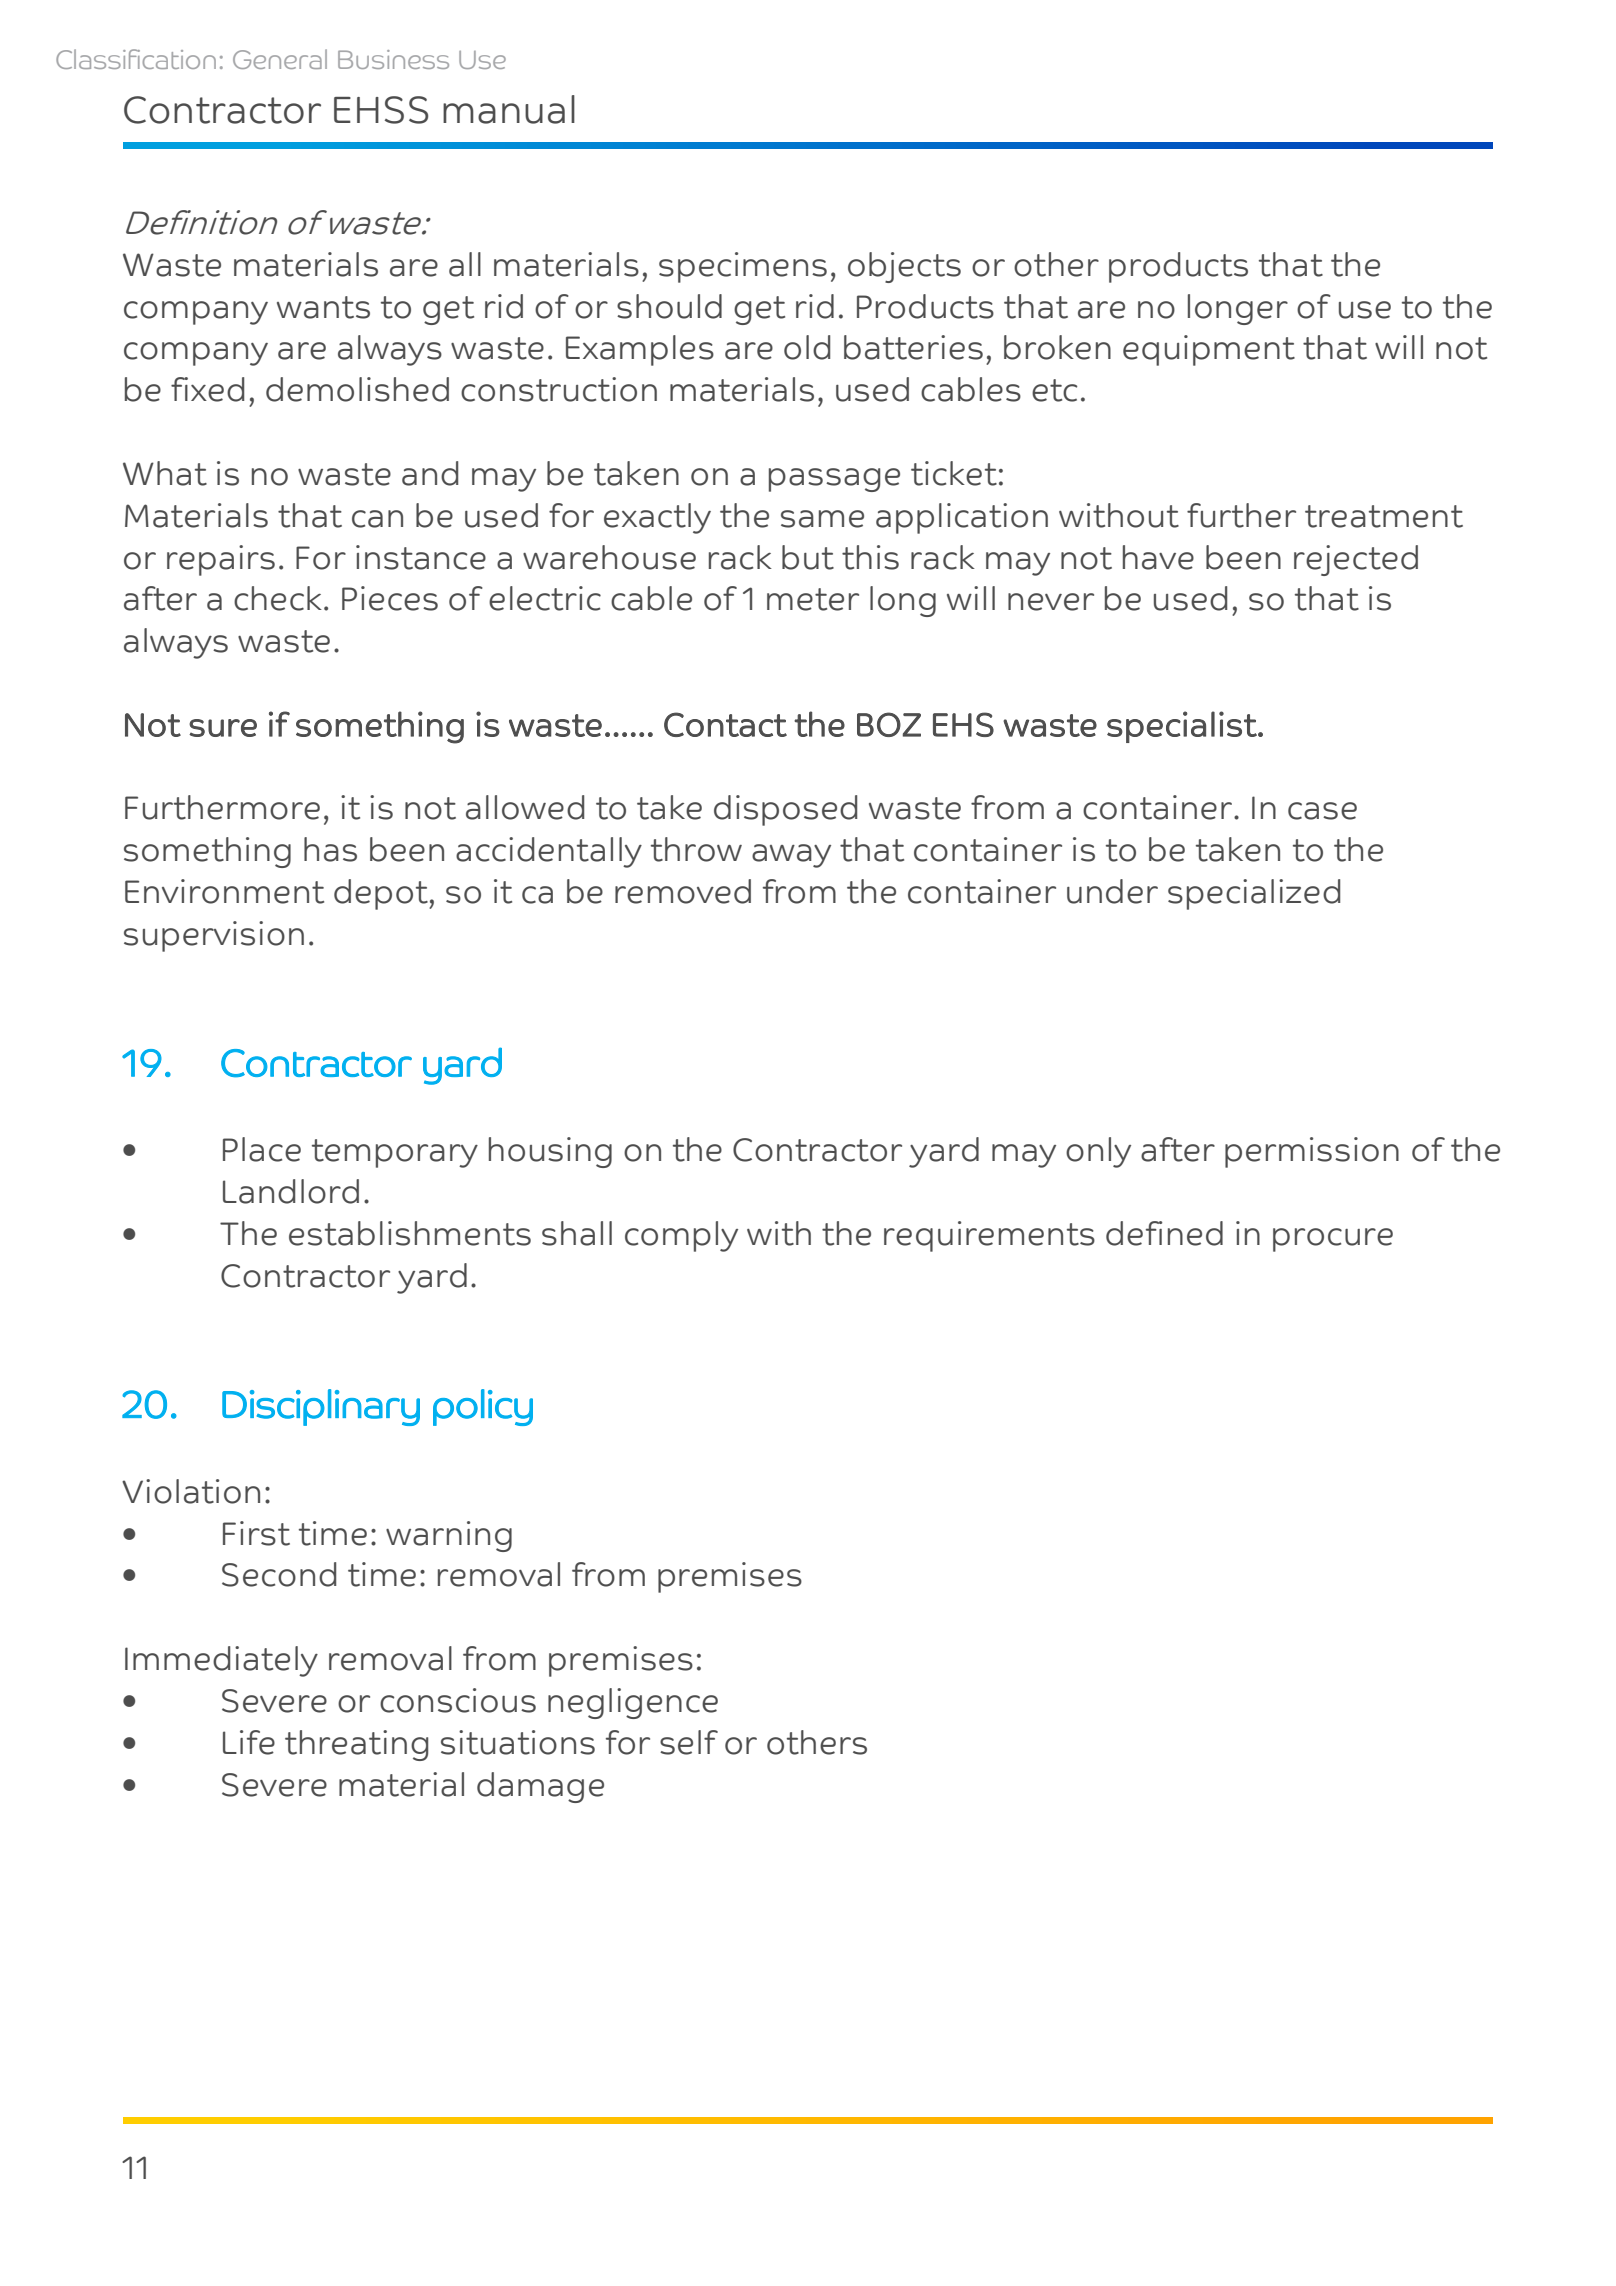 The width and height of the screenshot is (1616, 2286). What do you see at coordinates (321, 1407) in the screenshot?
I see `Disciplinary` at bounding box center [321, 1407].
